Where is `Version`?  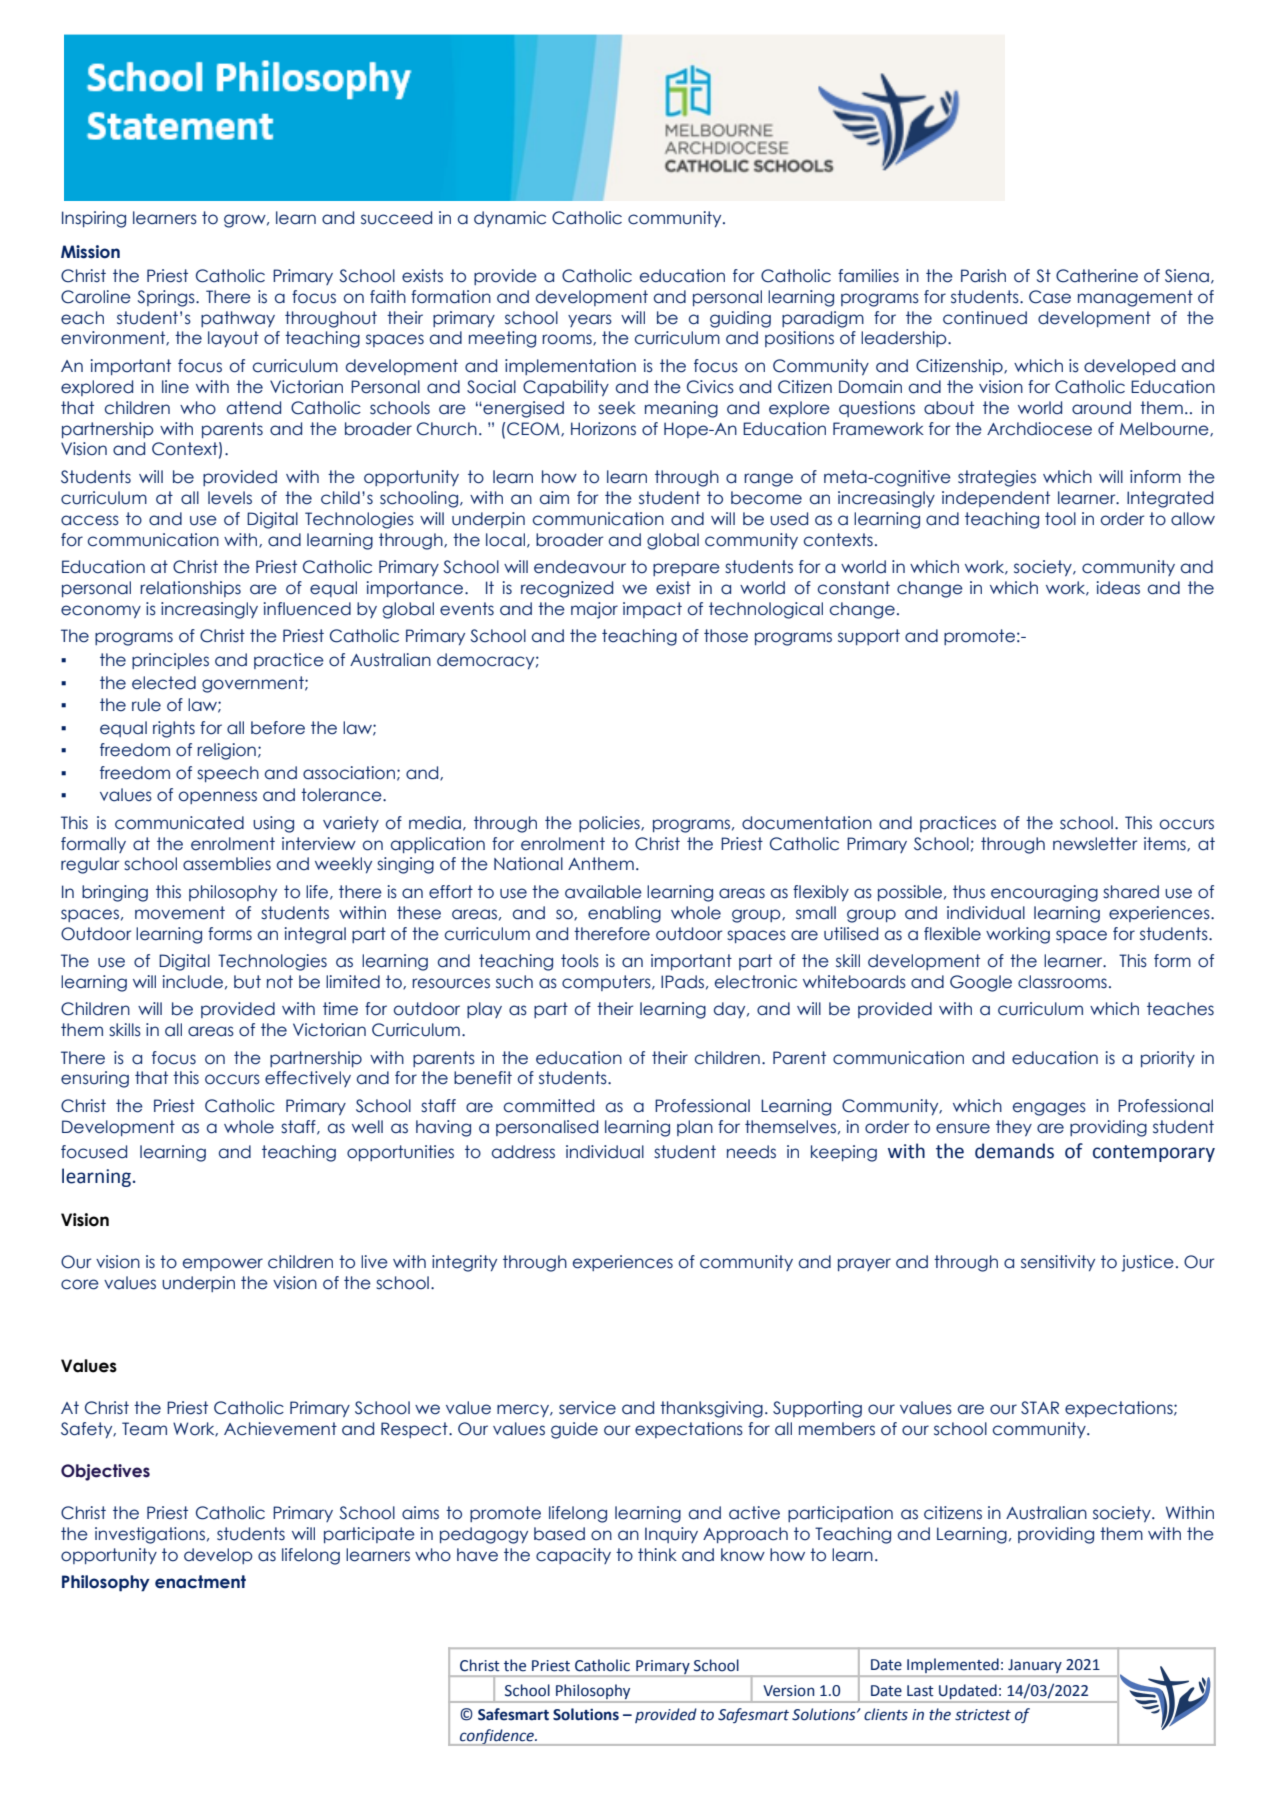 Version is located at coordinates (788, 1691).
